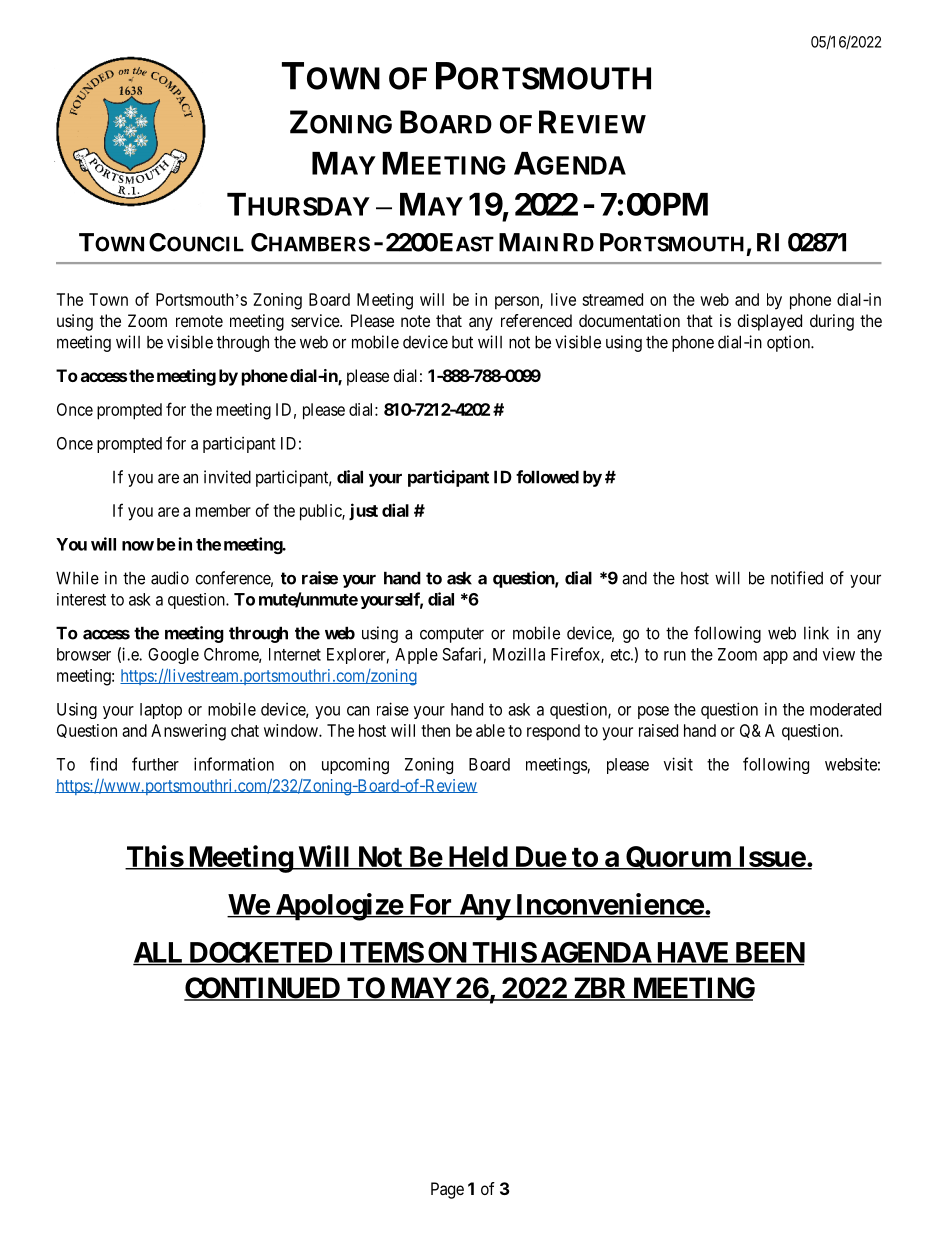 The image size is (952, 1233). I want to click on computer, so click(452, 635).
